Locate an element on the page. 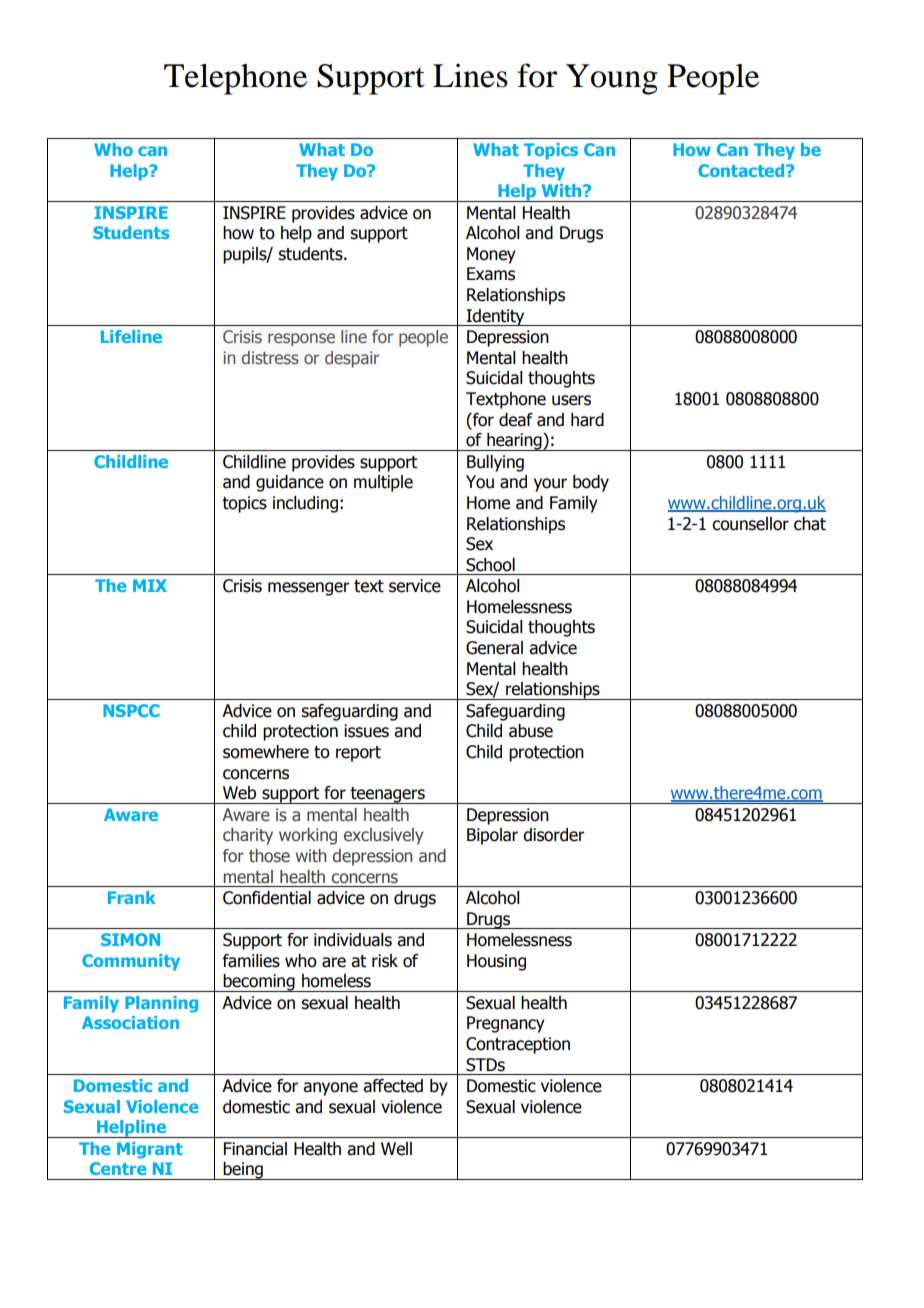 This image has height=1308, width=924. Identity is located at coordinates (496, 317).
